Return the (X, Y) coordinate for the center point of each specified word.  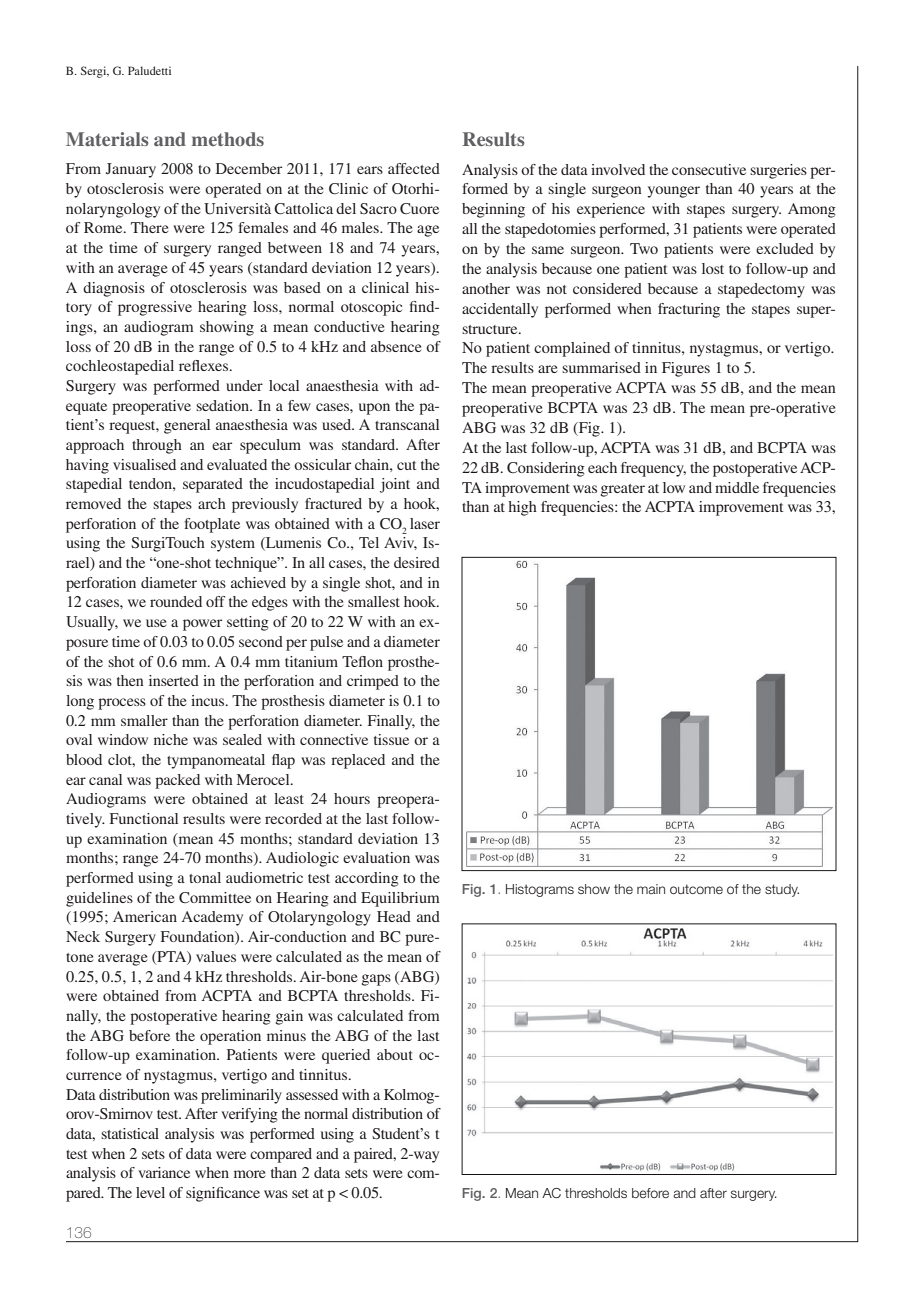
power (202, 625)
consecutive (709, 169)
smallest (374, 601)
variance (164, 1172)
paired (374, 1155)
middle (737, 487)
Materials (107, 139)
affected (414, 168)
